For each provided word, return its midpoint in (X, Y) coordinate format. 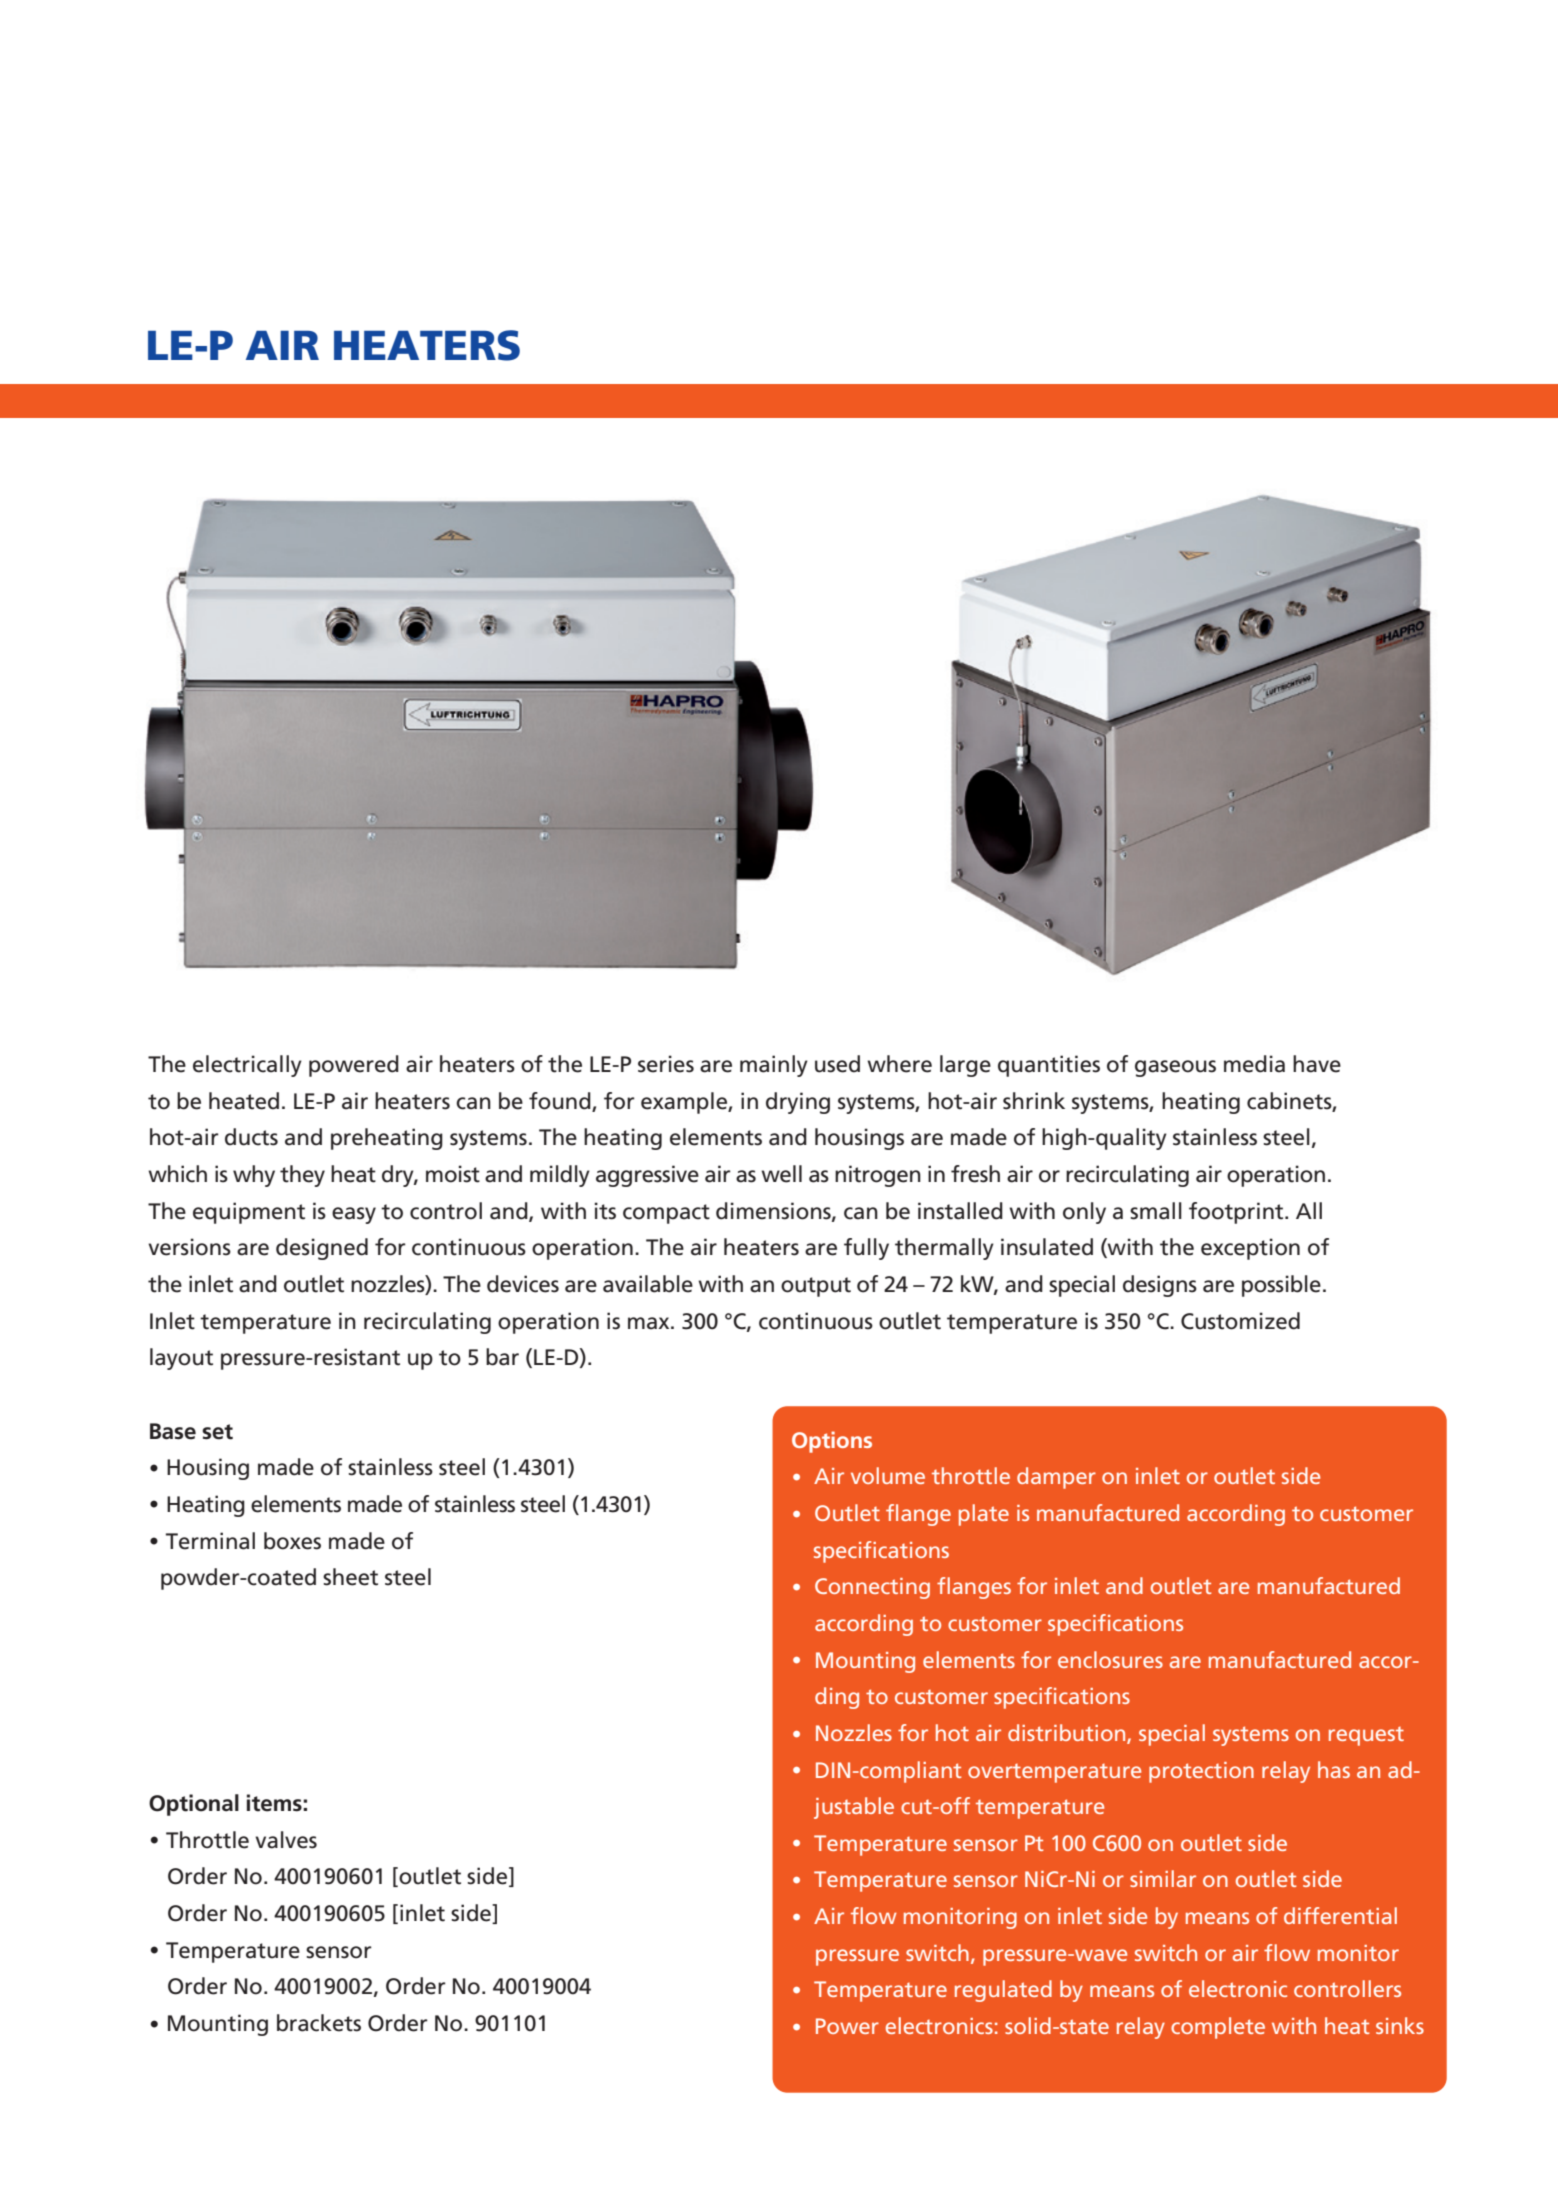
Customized (1240, 1321)
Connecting (872, 1588)
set (217, 1432)
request (1366, 1736)
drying (798, 1103)
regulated (1003, 1991)
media (1254, 1064)
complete (1218, 2028)
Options (832, 1442)
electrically (247, 1066)
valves (286, 1840)
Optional (194, 1805)
